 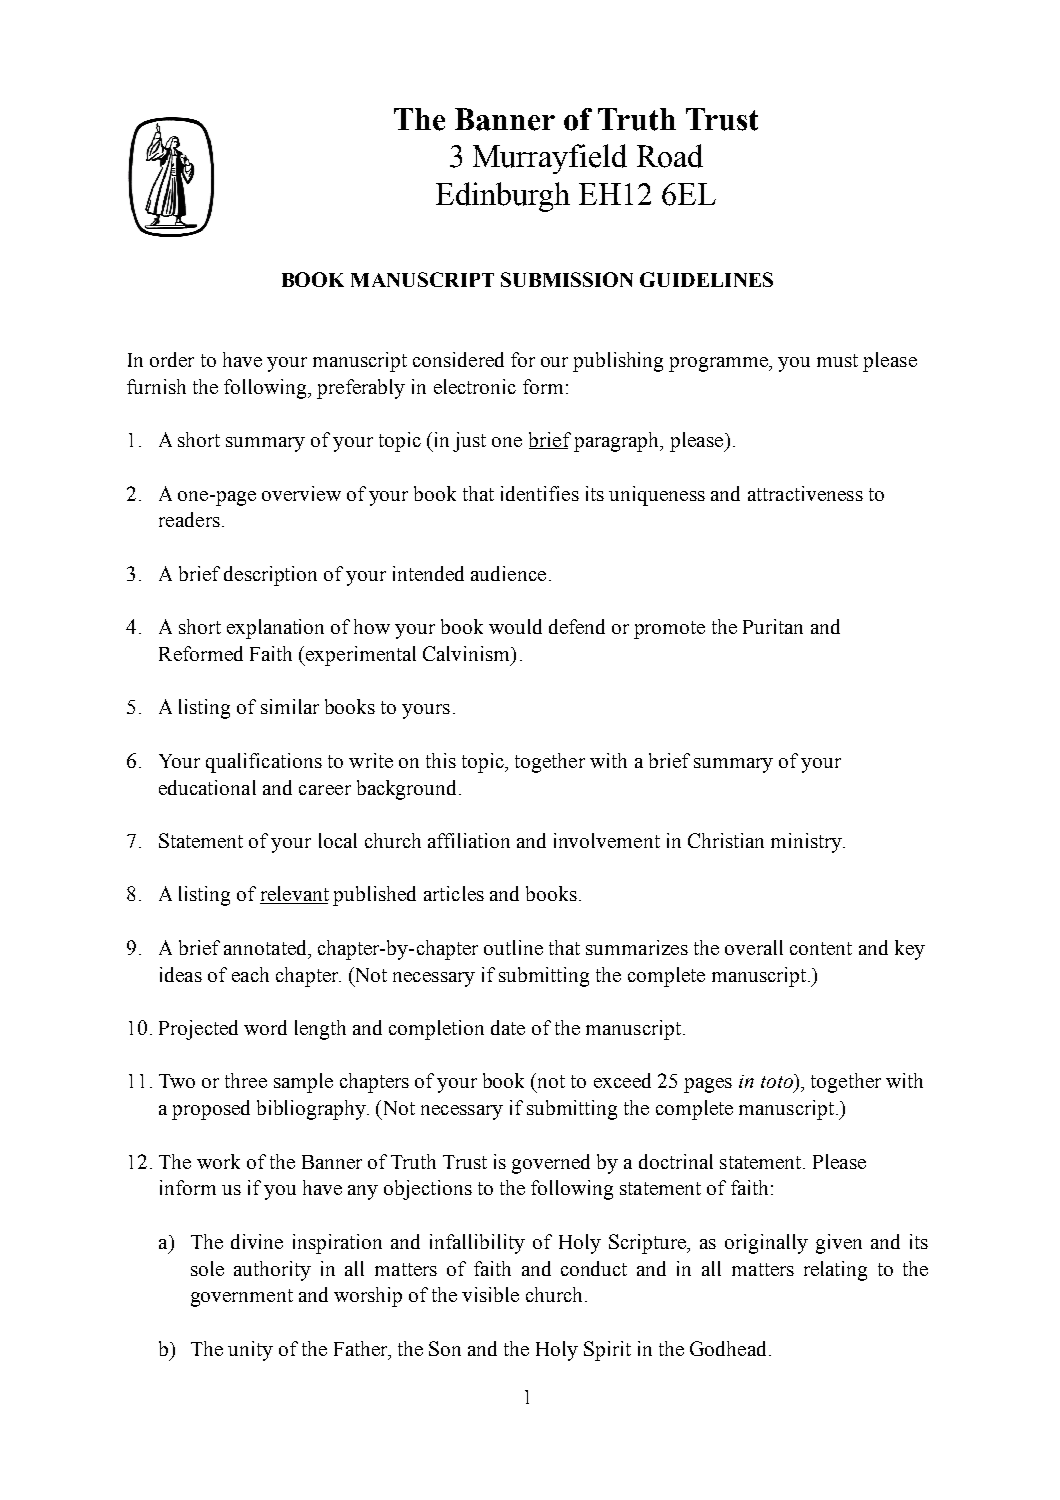 I want to click on visible, so click(x=490, y=1294).
